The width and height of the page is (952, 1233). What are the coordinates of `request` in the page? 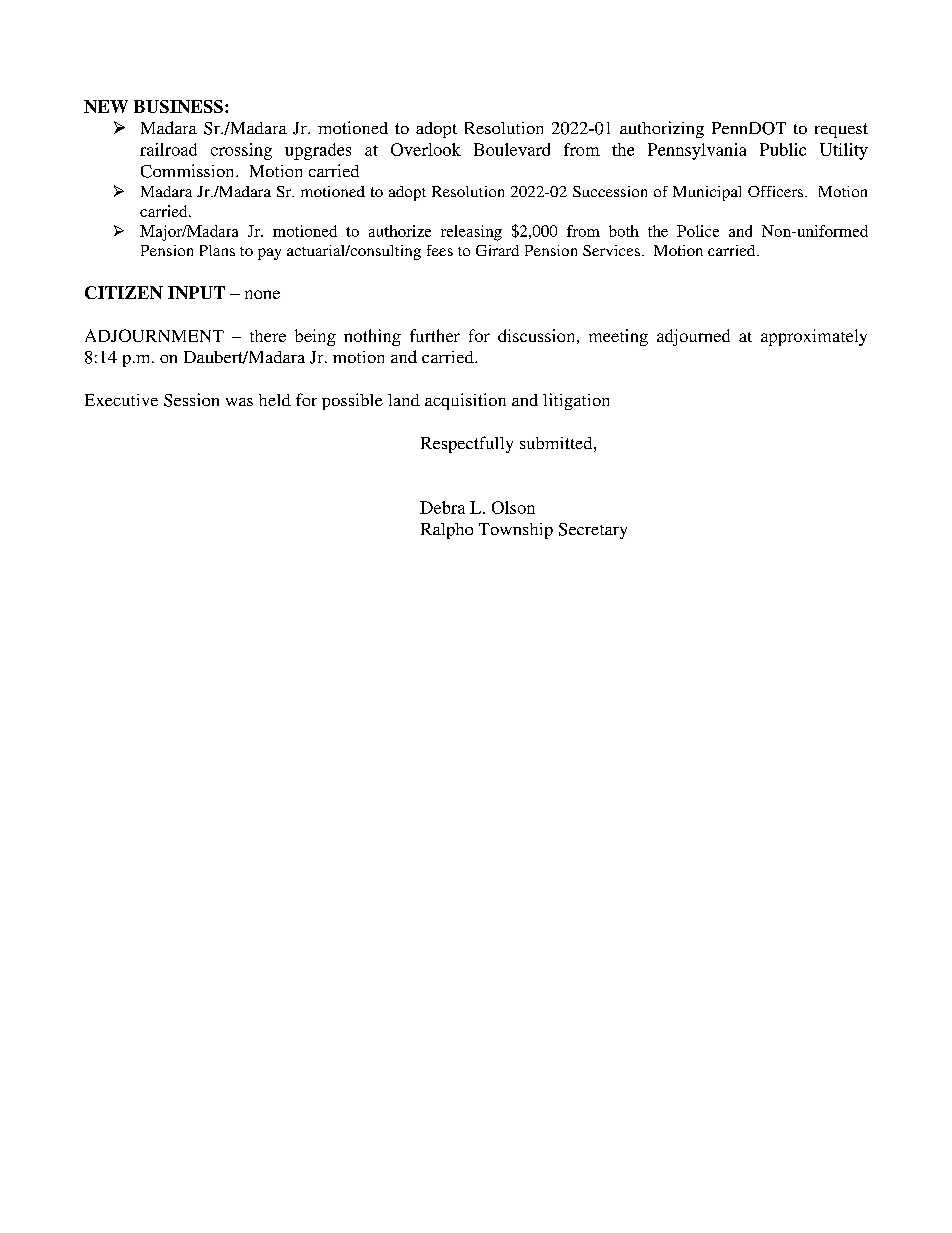 It's located at (841, 130).
